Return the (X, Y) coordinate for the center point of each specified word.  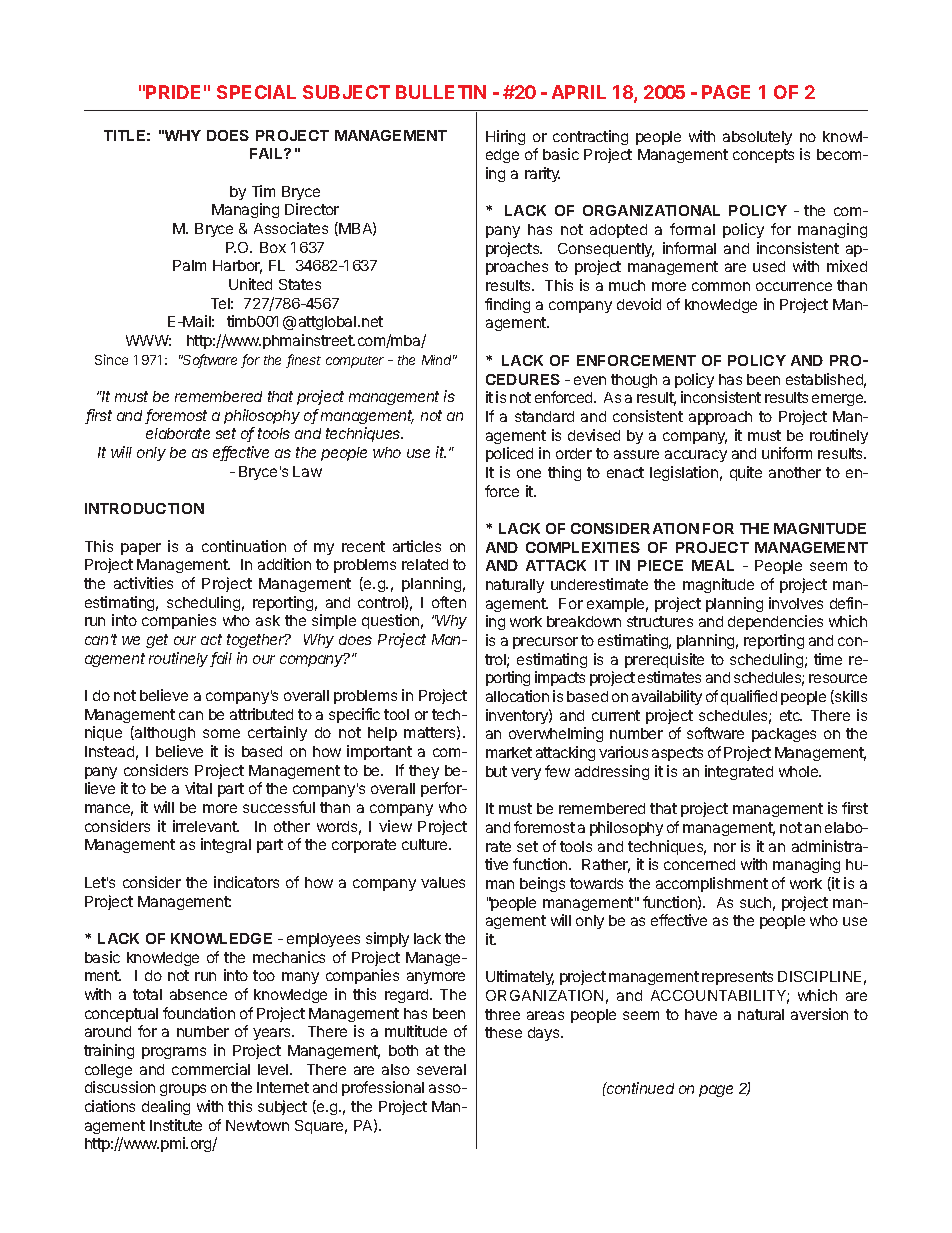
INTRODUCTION (144, 508)
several (441, 1069)
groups (183, 1090)
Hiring (505, 137)
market (509, 752)
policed (509, 454)
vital (198, 788)
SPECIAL (256, 92)
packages (784, 735)
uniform (787, 453)
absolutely (757, 138)
